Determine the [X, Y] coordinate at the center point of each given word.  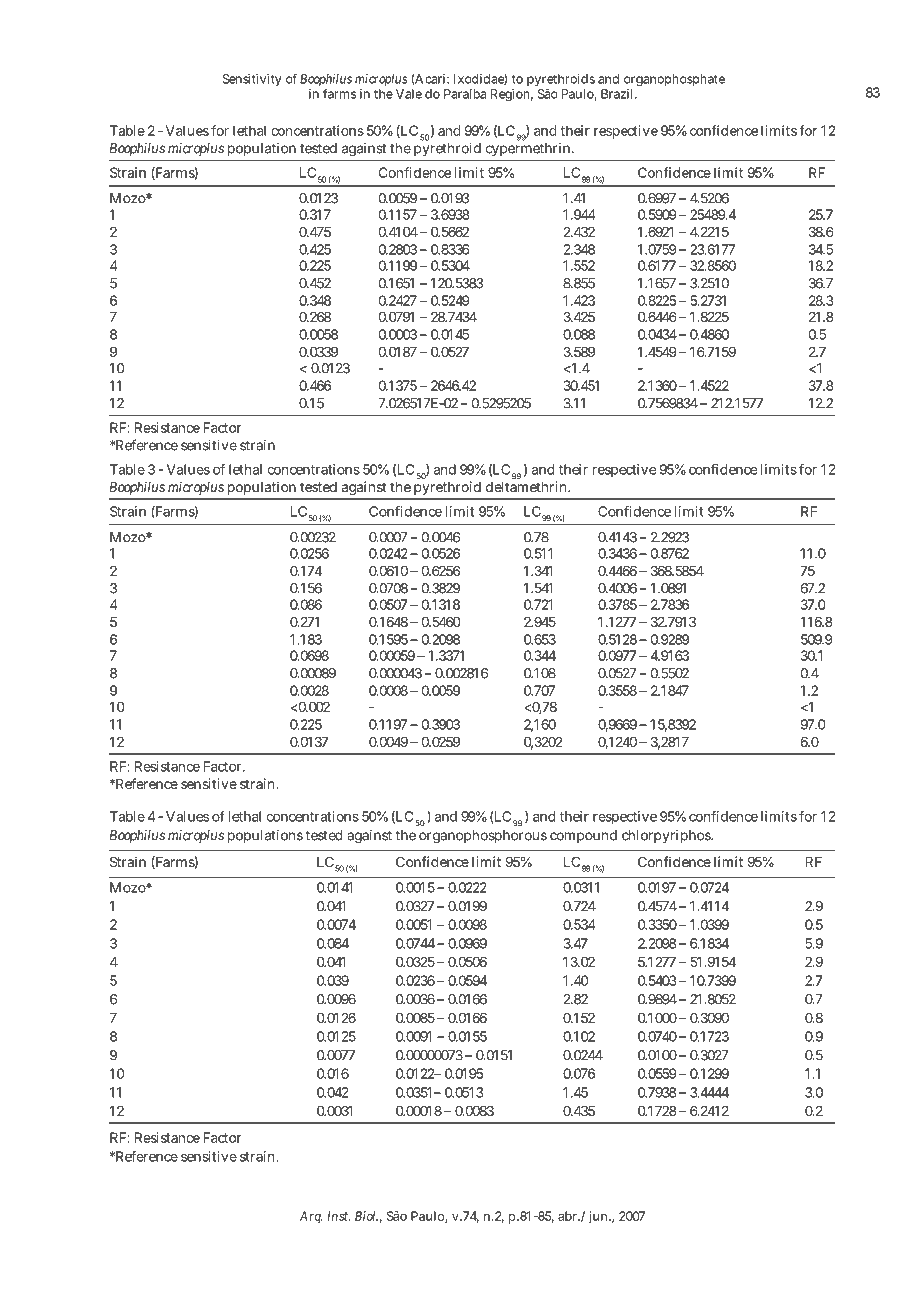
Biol [366, 1216]
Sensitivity [252, 80]
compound [583, 836]
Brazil [618, 94]
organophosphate [674, 80]
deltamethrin [528, 485]
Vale [409, 94]
